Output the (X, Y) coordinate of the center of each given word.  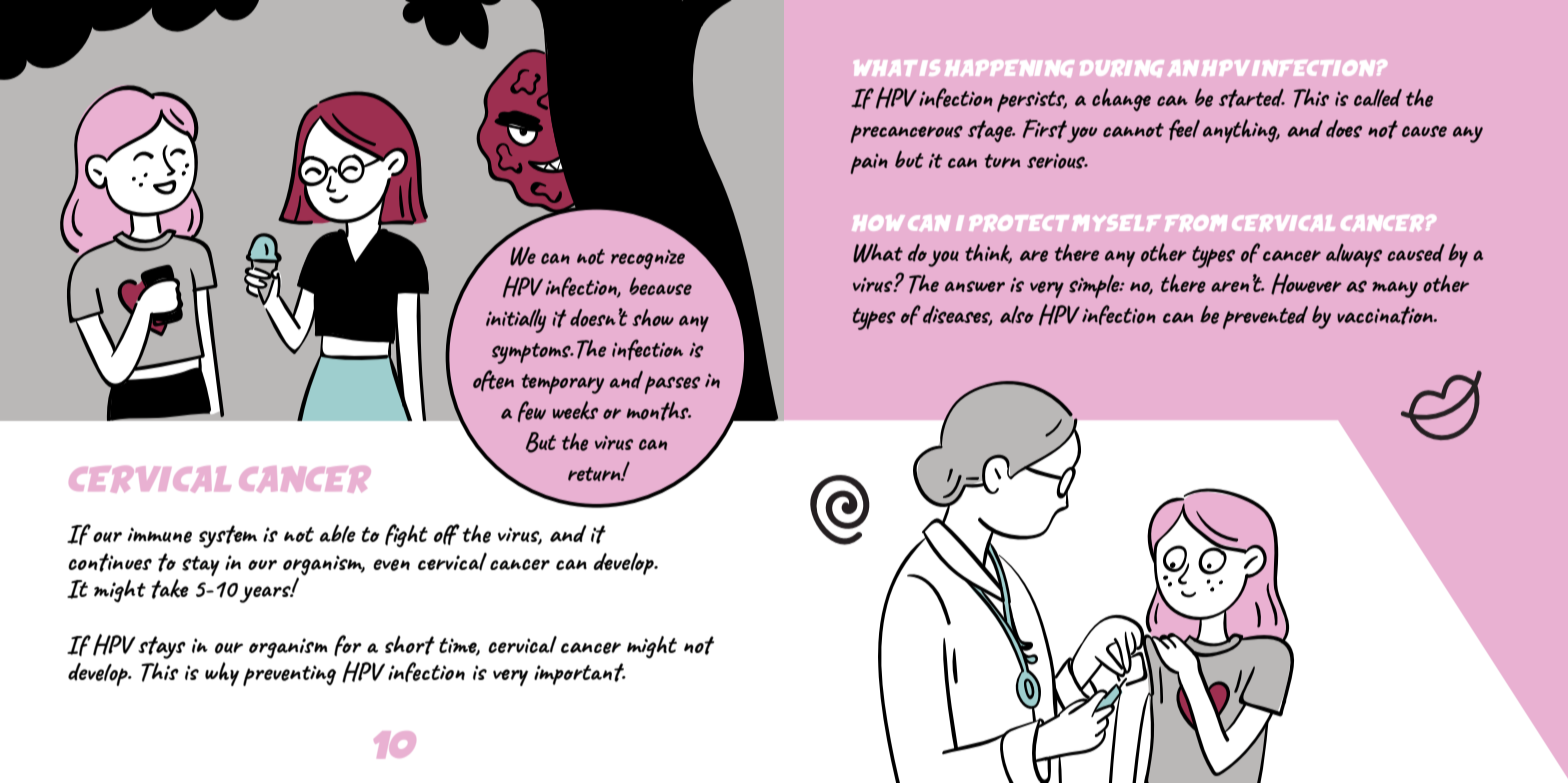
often (493, 380)
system (228, 536)
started (1252, 98)
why (222, 674)
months (658, 411)
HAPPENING (1010, 68)
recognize (648, 259)
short (410, 645)
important (580, 674)
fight (406, 535)
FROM (1196, 223)
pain (869, 163)
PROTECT (1019, 223)
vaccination (1386, 315)
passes (672, 385)
